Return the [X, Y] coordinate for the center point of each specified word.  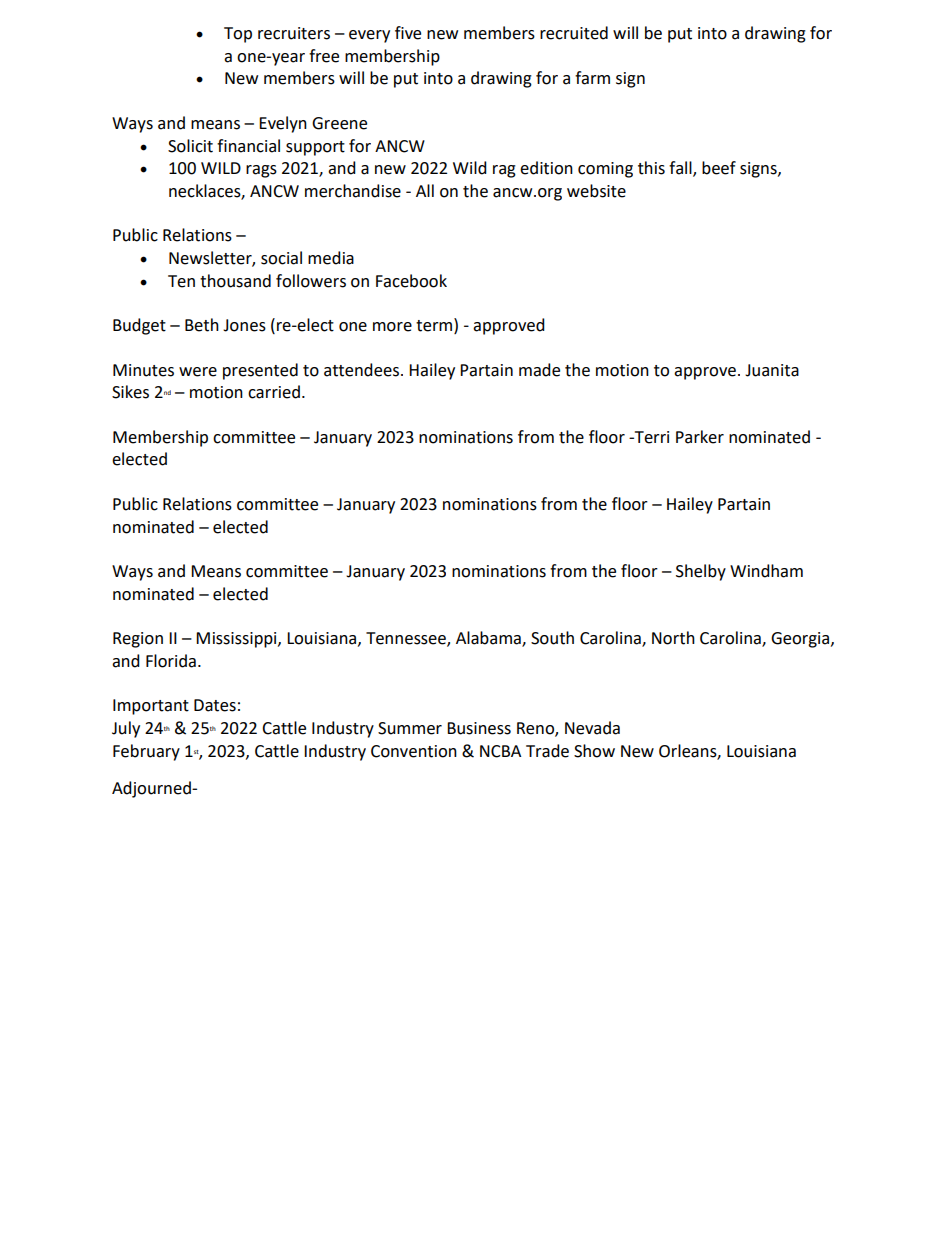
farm [592, 78]
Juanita [772, 370]
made [539, 370]
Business [479, 728]
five [408, 33]
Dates [215, 705]
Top [238, 35]
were [198, 372]
